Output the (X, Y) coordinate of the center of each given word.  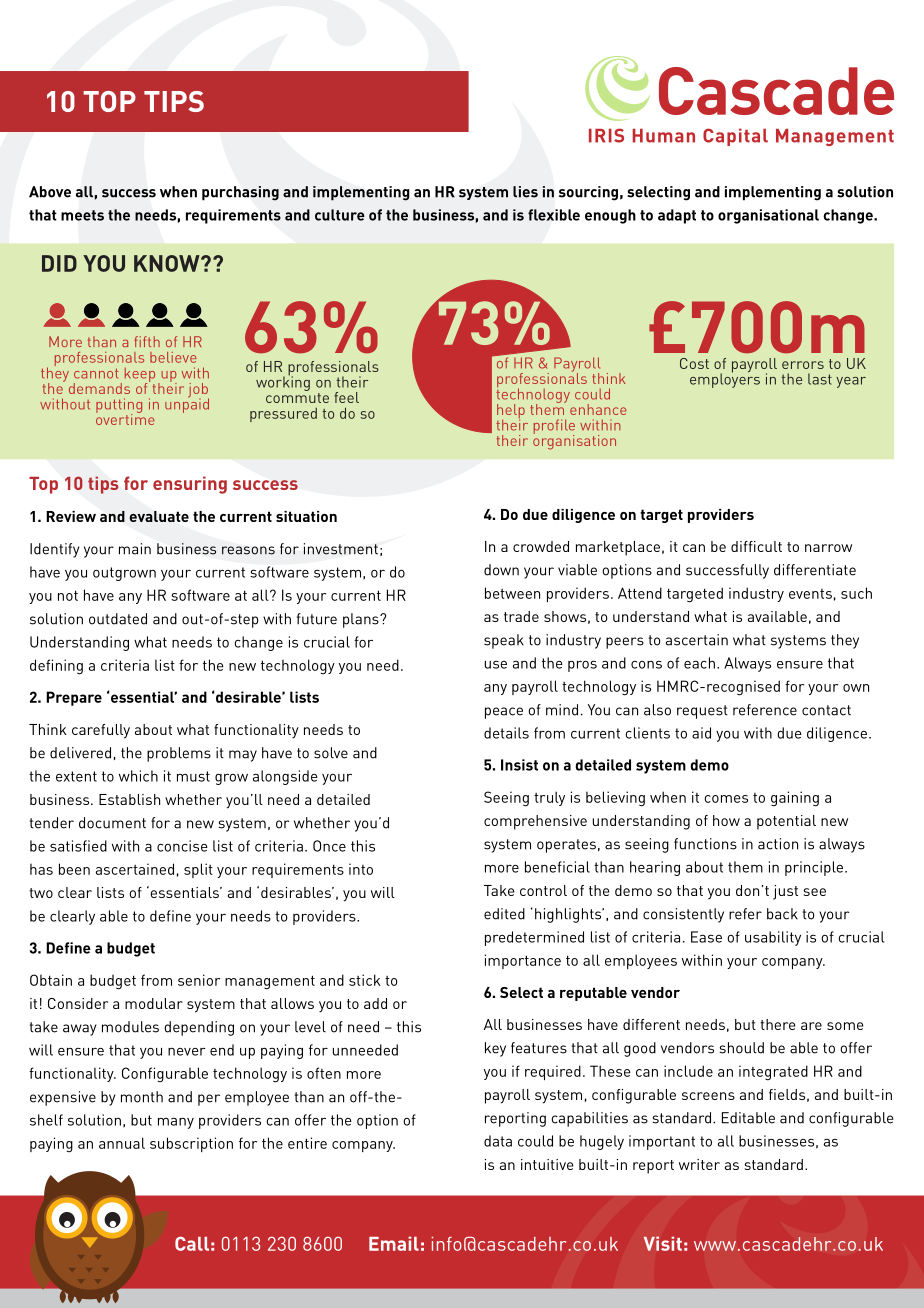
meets (82, 215)
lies (525, 192)
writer (699, 1164)
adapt (677, 216)
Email (394, 1243)
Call (192, 1243)
